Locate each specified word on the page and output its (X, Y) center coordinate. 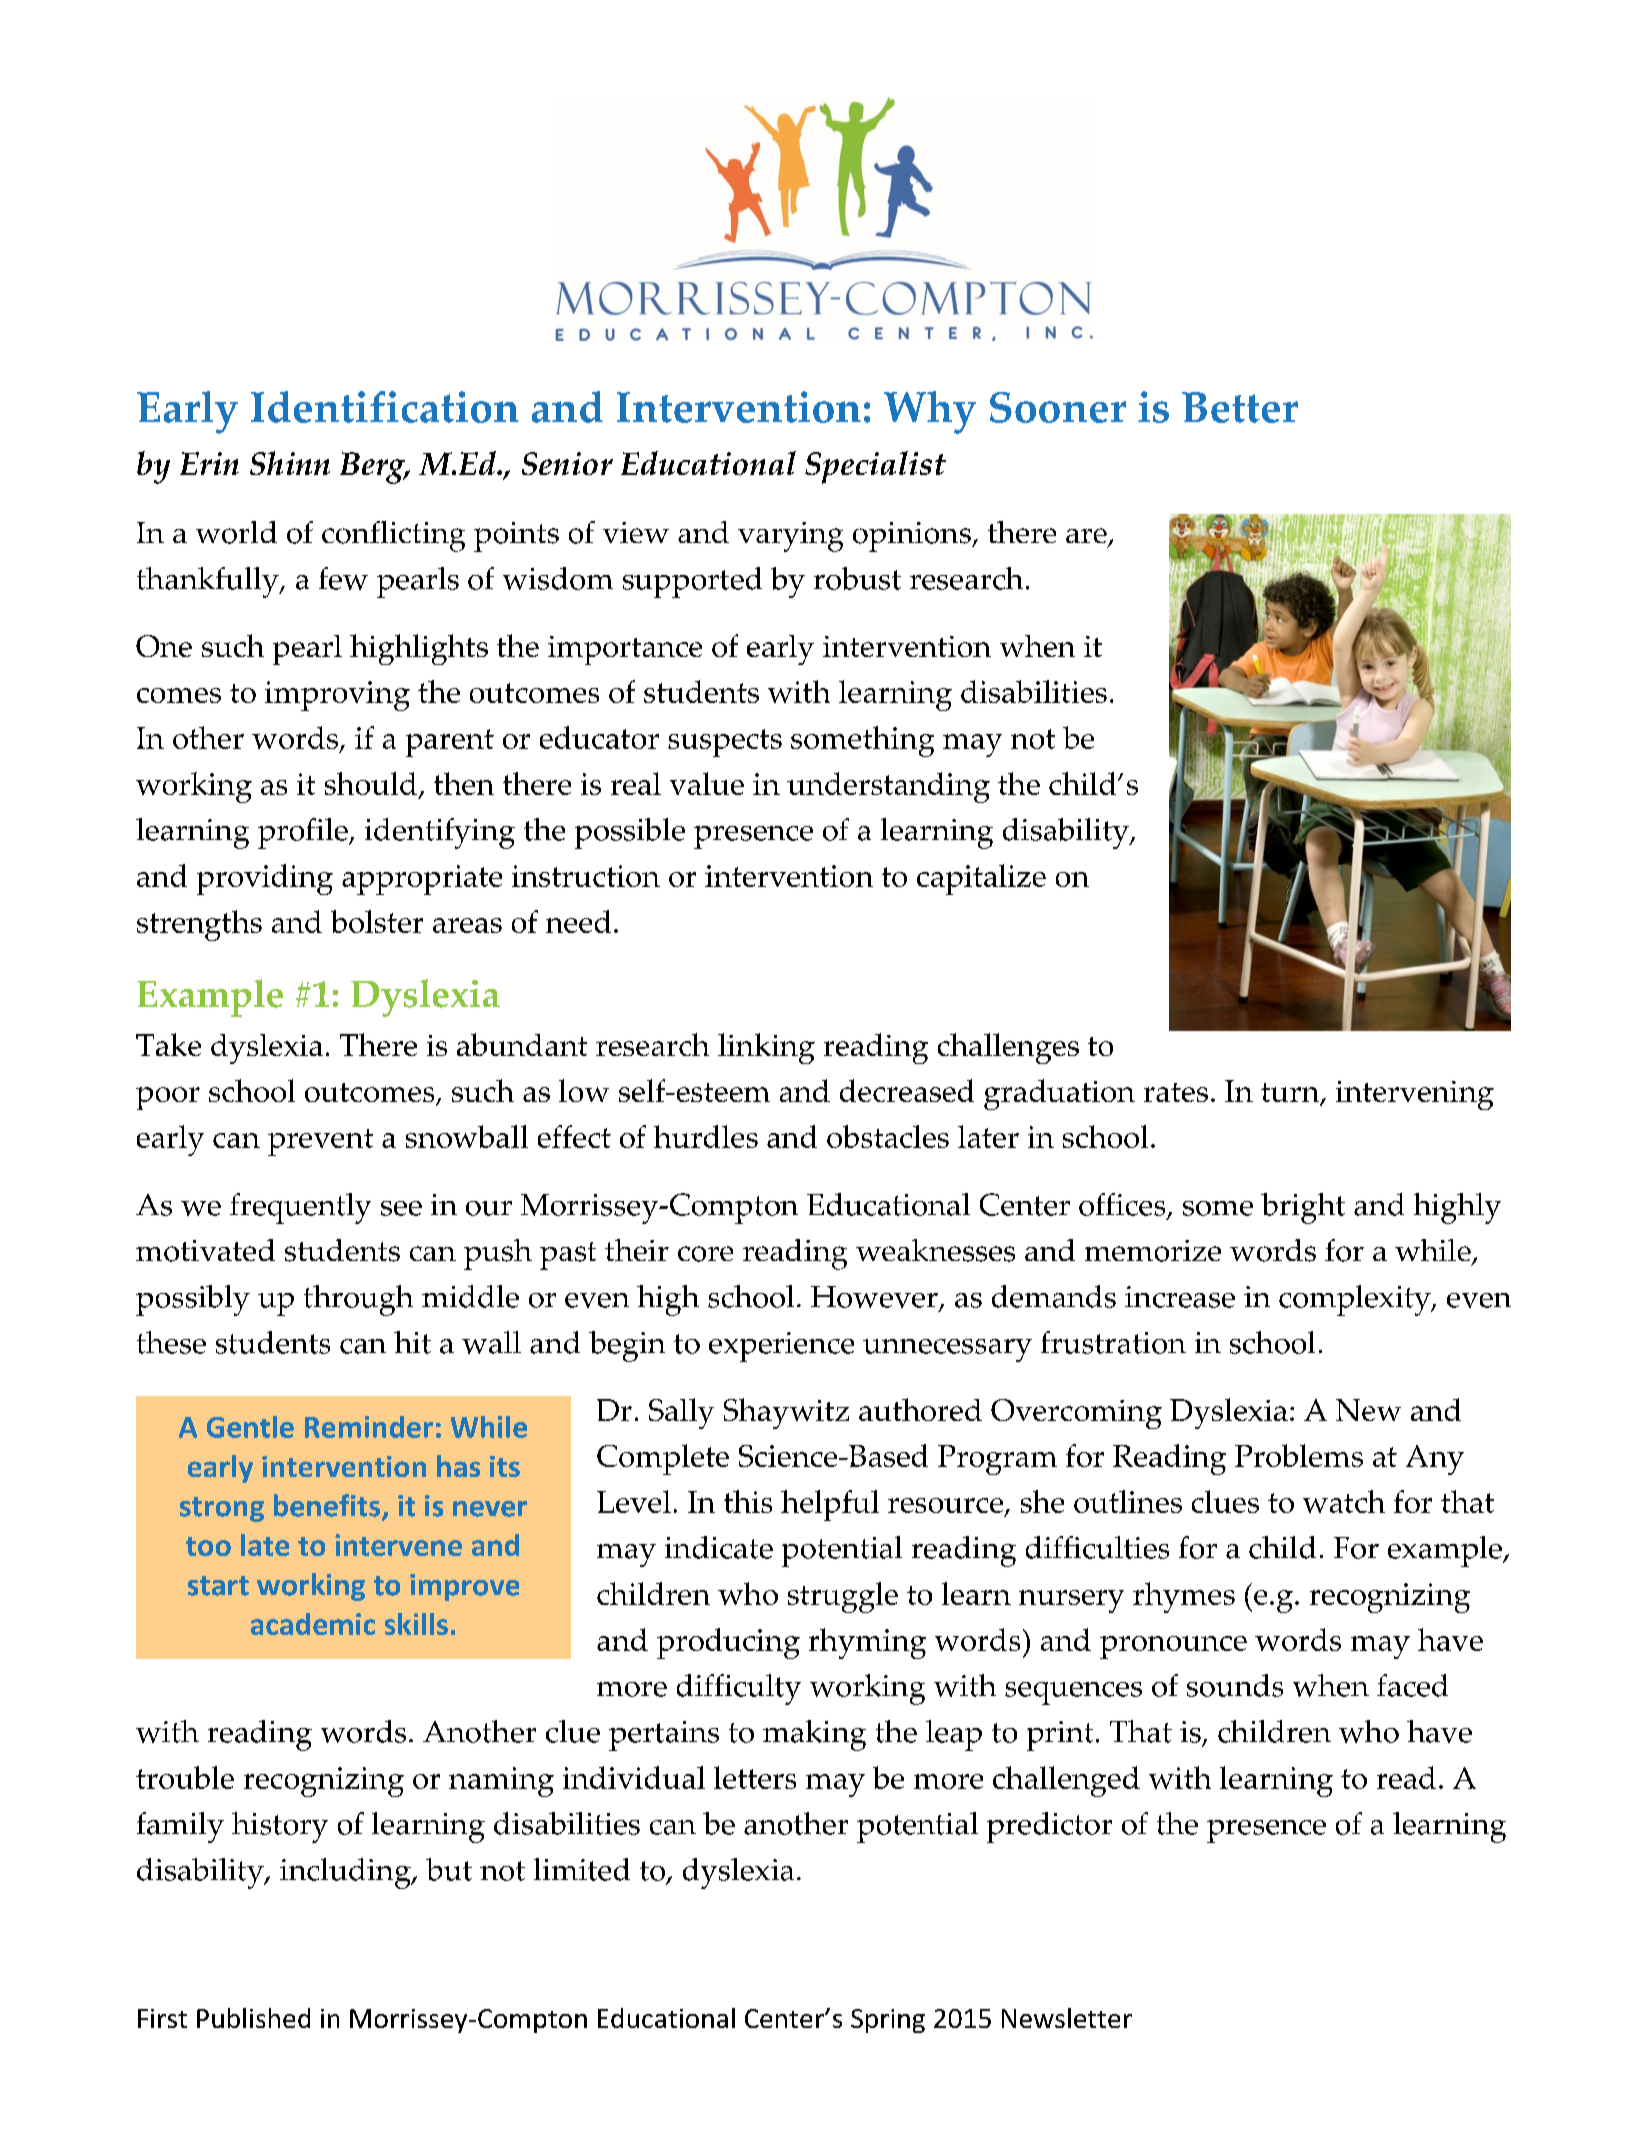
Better (1240, 407)
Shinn (290, 463)
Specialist (875, 467)
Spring (888, 2021)
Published (253, 2018)
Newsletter (1067, 2018)
